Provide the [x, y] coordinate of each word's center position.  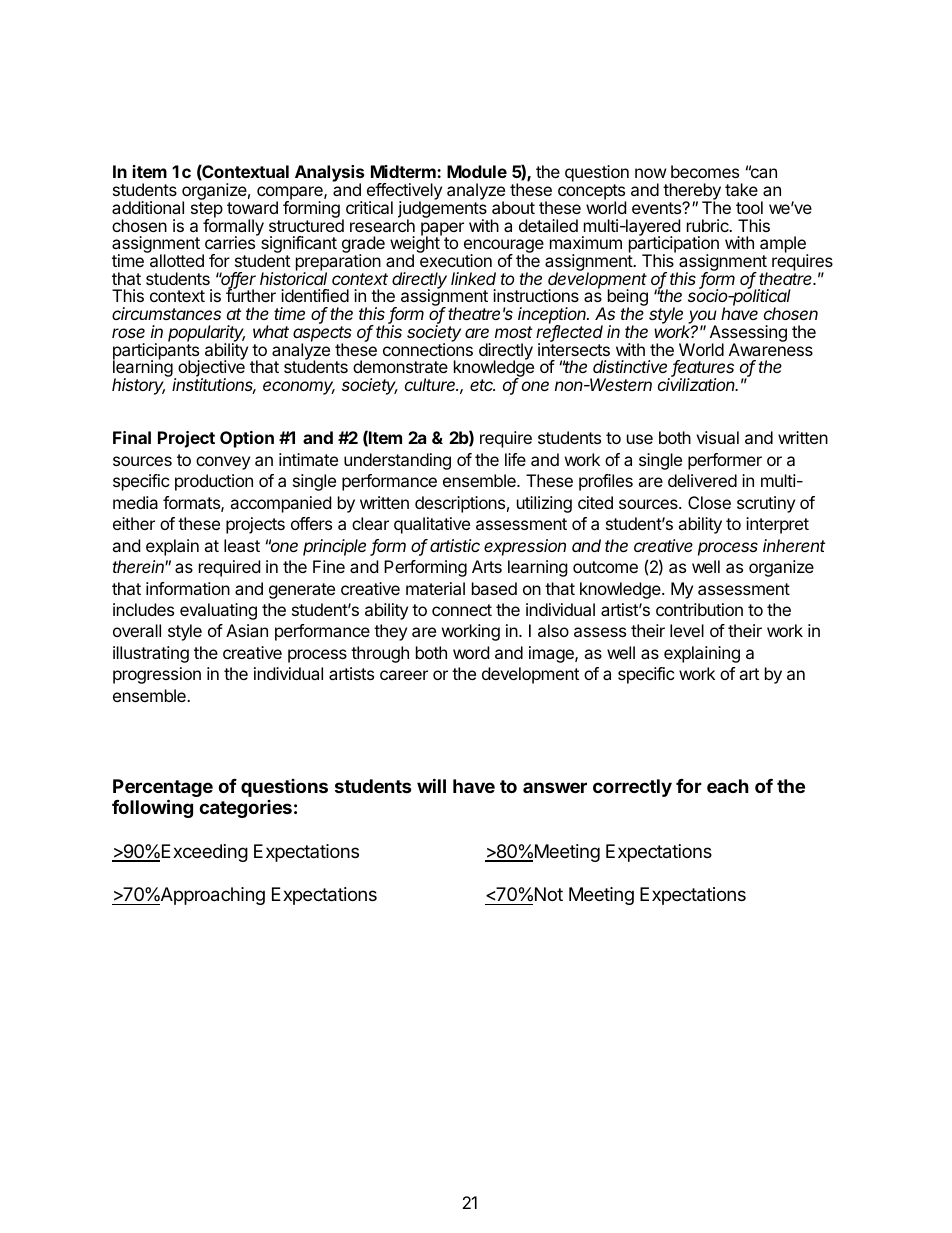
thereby [692, 193]
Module [477, 171]
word [471, 652]
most [513, 332]
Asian [247, 630]
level [687, 630]
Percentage [163, 789]
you [702, 318]
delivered [702, 480]
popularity [206, 335]
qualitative [432, 525]
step [207, 211]
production [214, 482]
